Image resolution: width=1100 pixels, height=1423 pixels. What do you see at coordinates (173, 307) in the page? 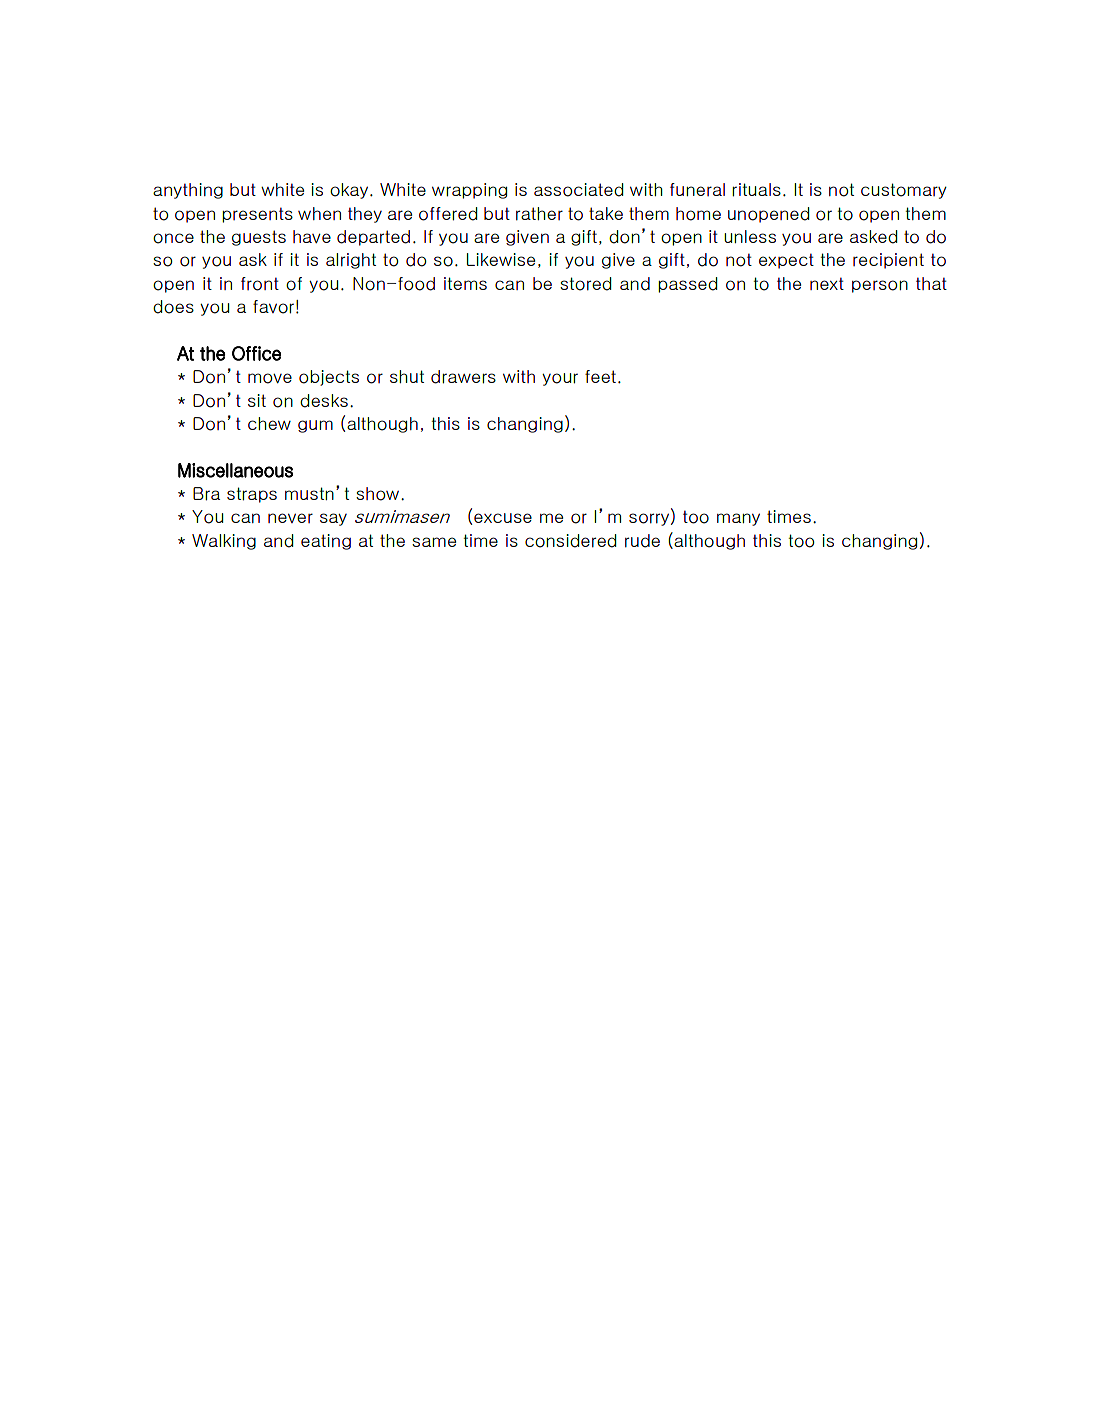
I see `does` at bounding box center [173, 307].
